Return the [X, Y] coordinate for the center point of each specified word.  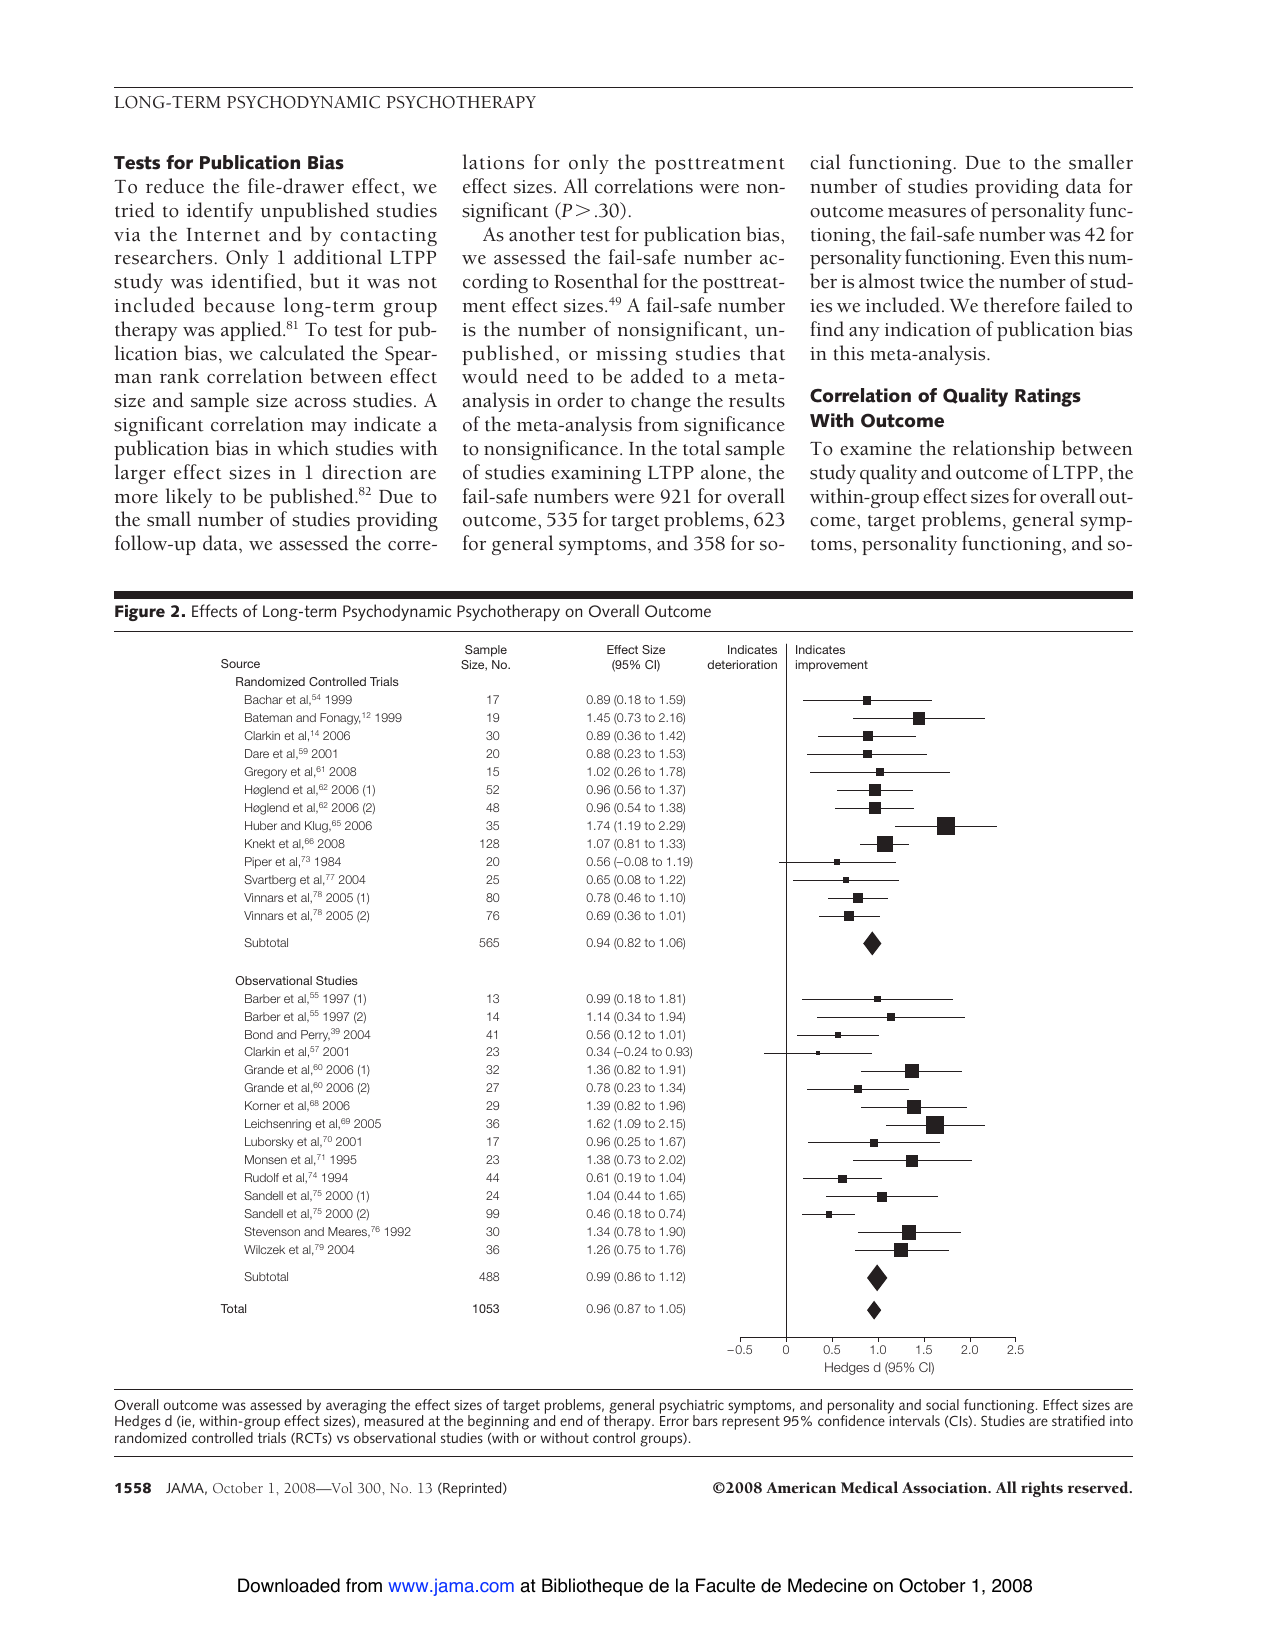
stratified [1078, 1420]
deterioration [742, 664]
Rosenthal [596, 281]
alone [725, 472]
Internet [223, 235]
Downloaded [289, 1585]
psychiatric [692, 1407]
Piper [258, 863]
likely [189, 498]
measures [927, 213]
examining [596, 475]
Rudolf [262, 1177]
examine [876, 449]
